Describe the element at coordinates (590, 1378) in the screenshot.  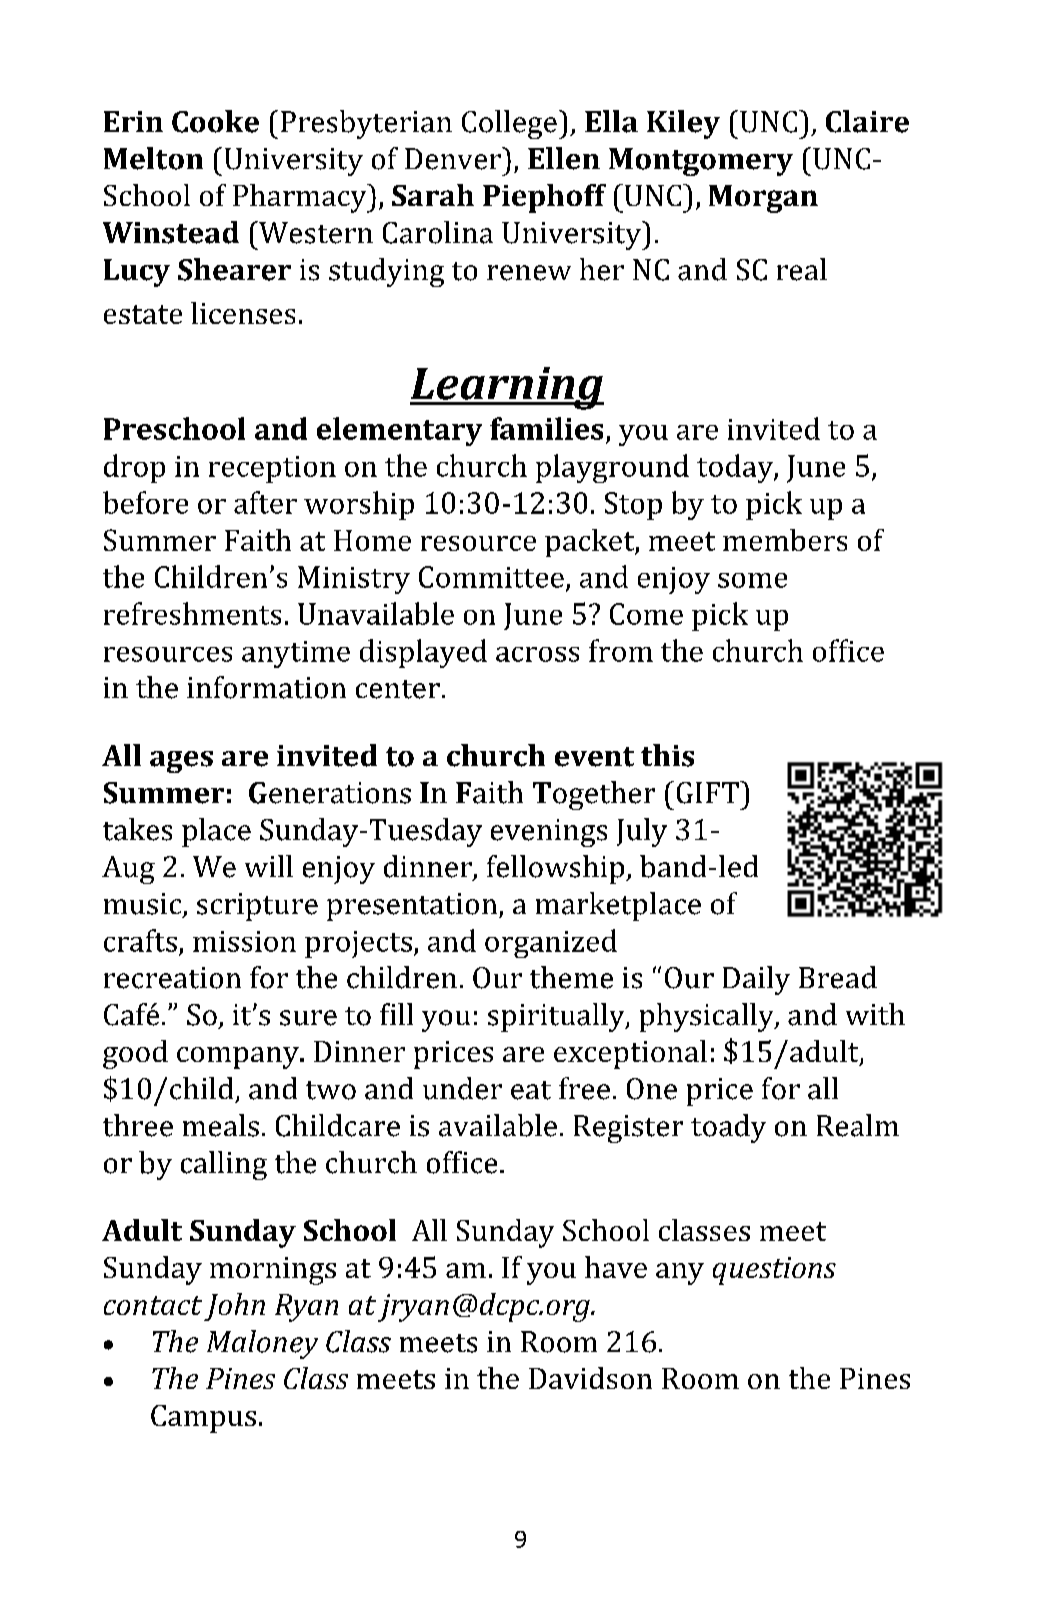
I see `Davidson` at that location.
